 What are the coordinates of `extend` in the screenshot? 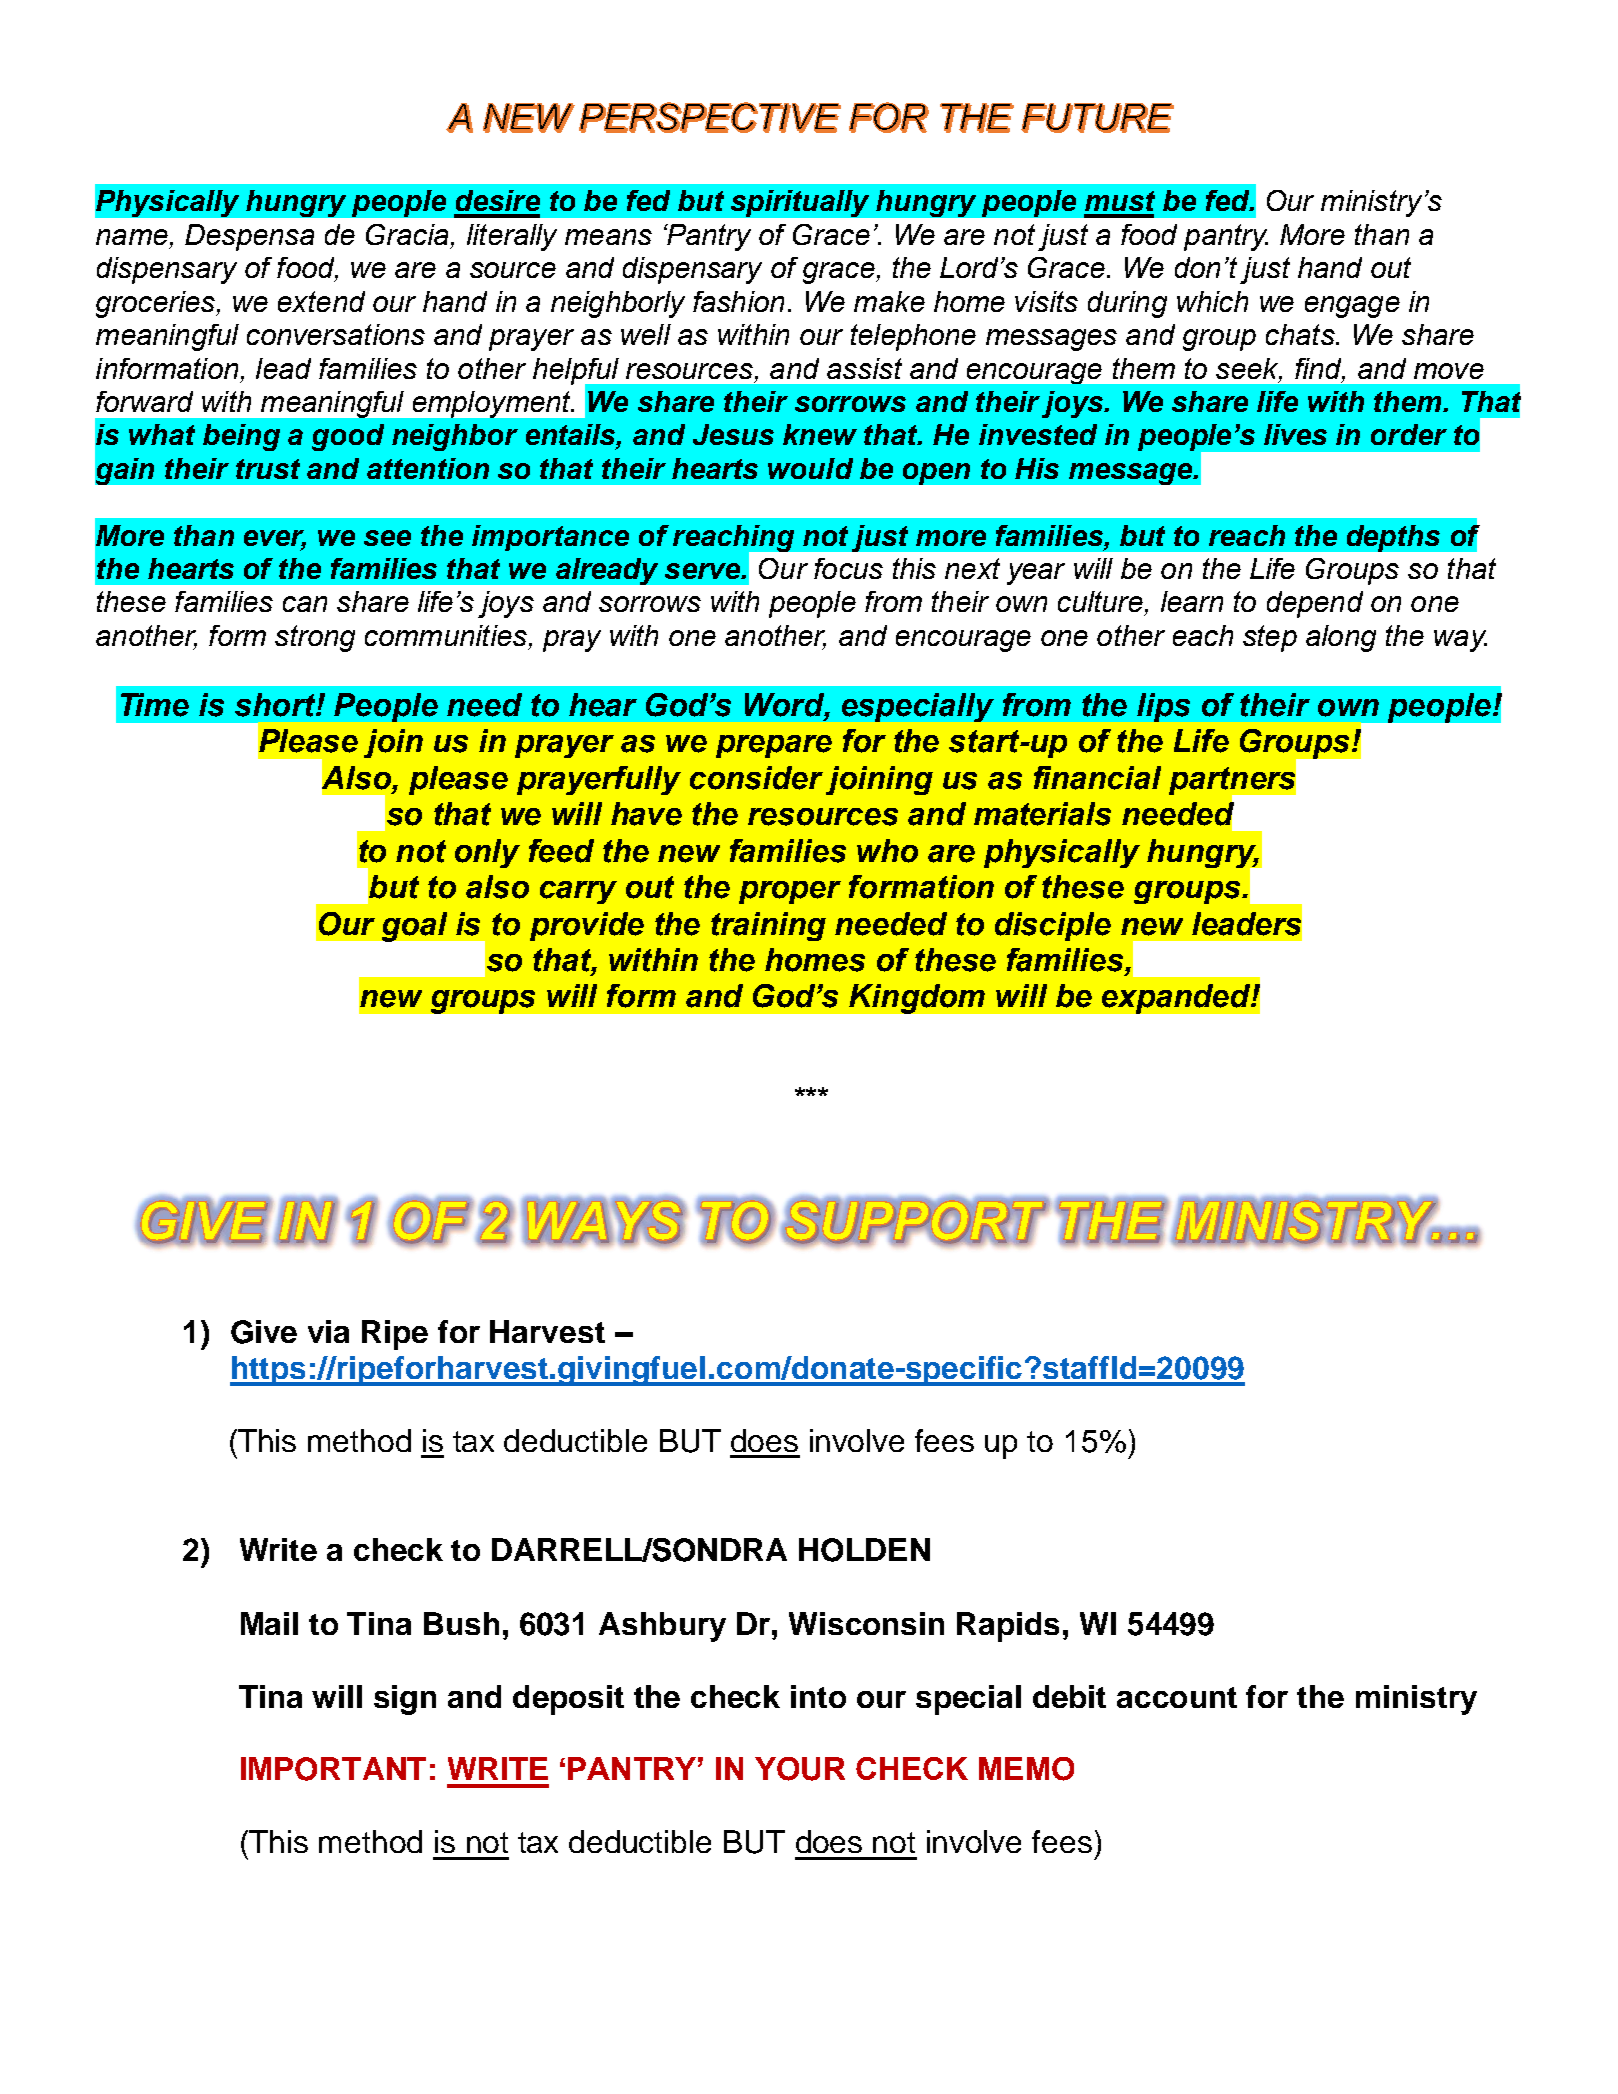 It's located at (321, 301).
